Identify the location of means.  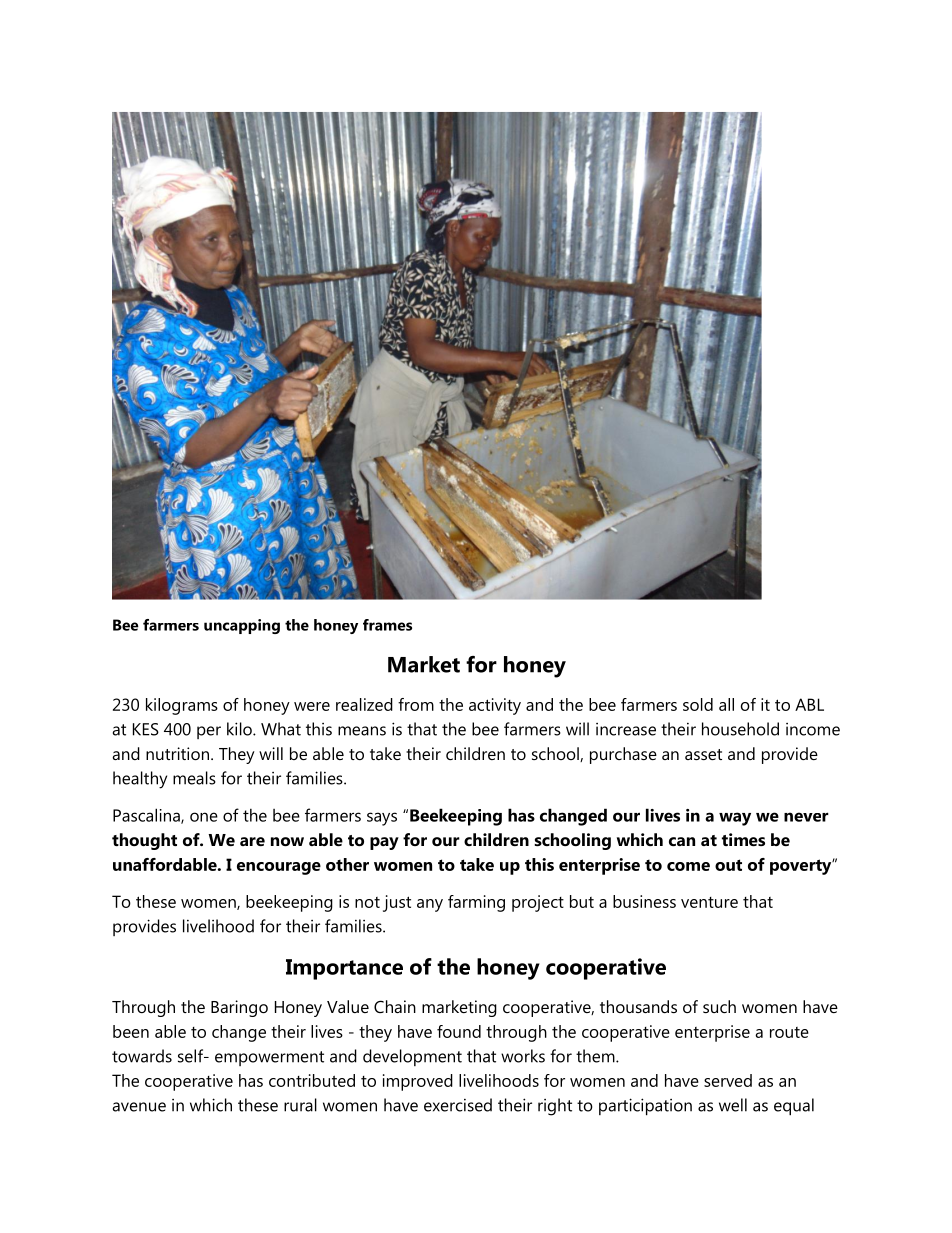
(362, 731).
